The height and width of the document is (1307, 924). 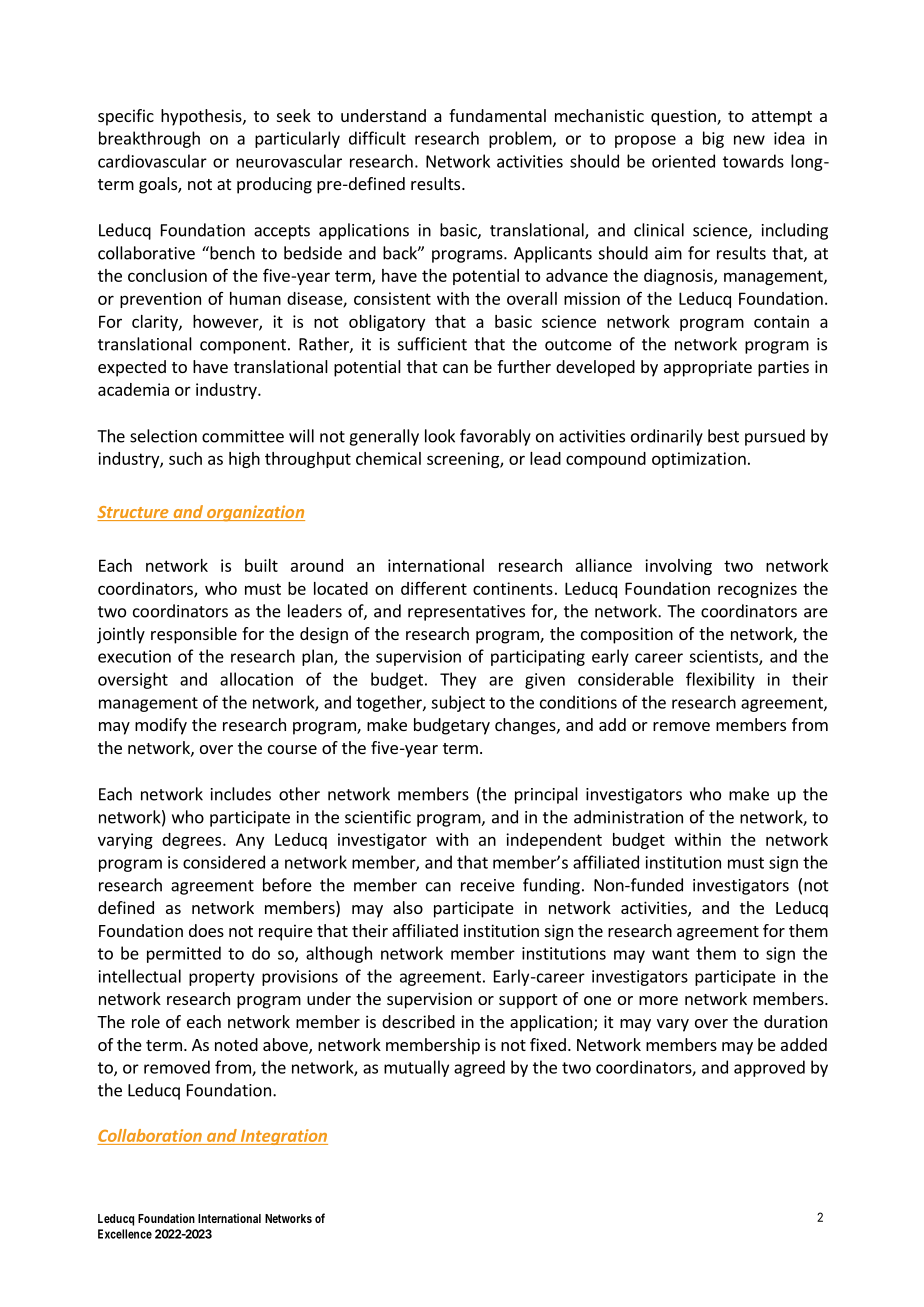 I want to click on big, so click(x=713, y=139).
